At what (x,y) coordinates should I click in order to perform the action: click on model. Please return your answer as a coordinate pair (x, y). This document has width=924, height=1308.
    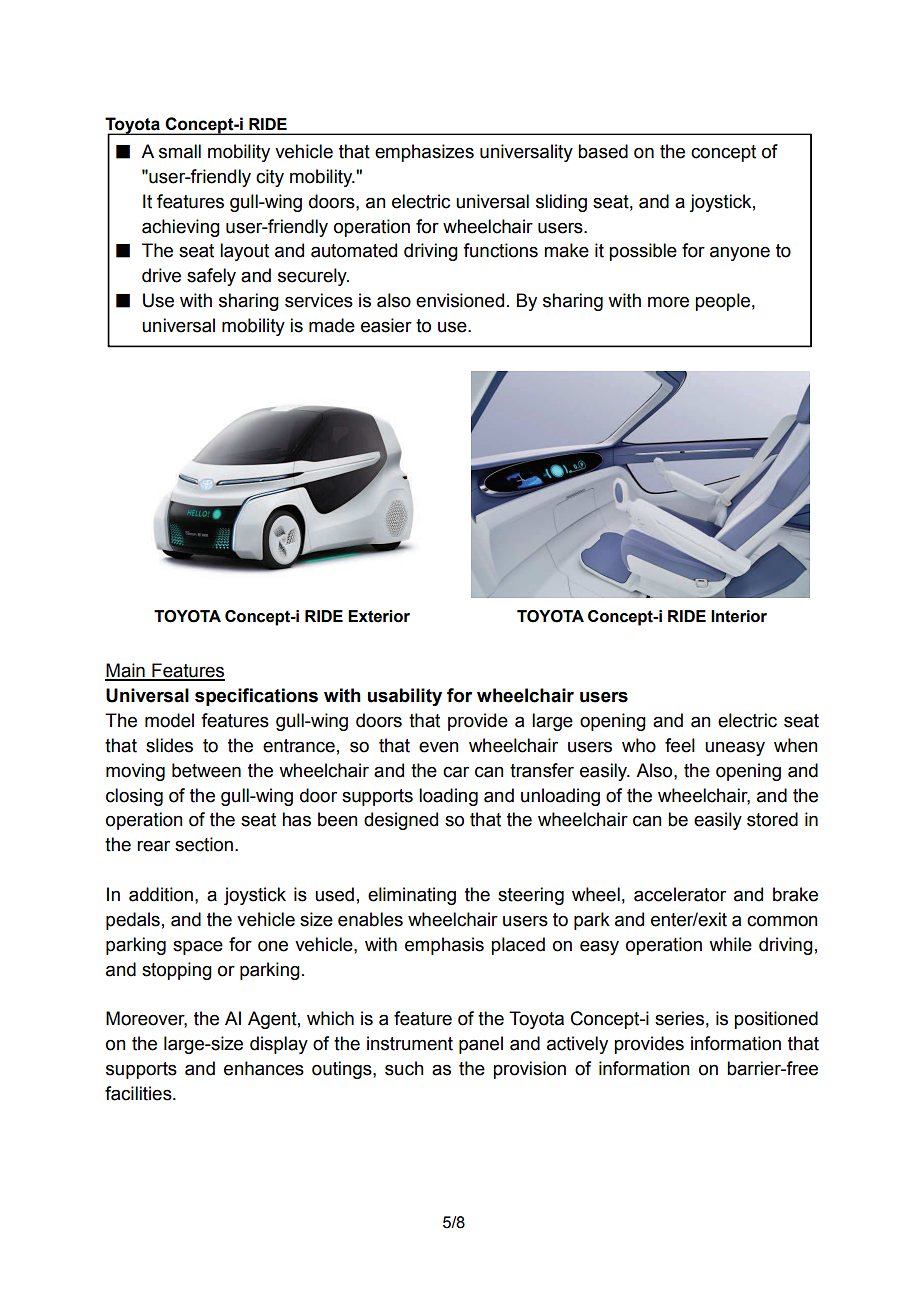
    Looking at the image, I should click on (169, 720).
